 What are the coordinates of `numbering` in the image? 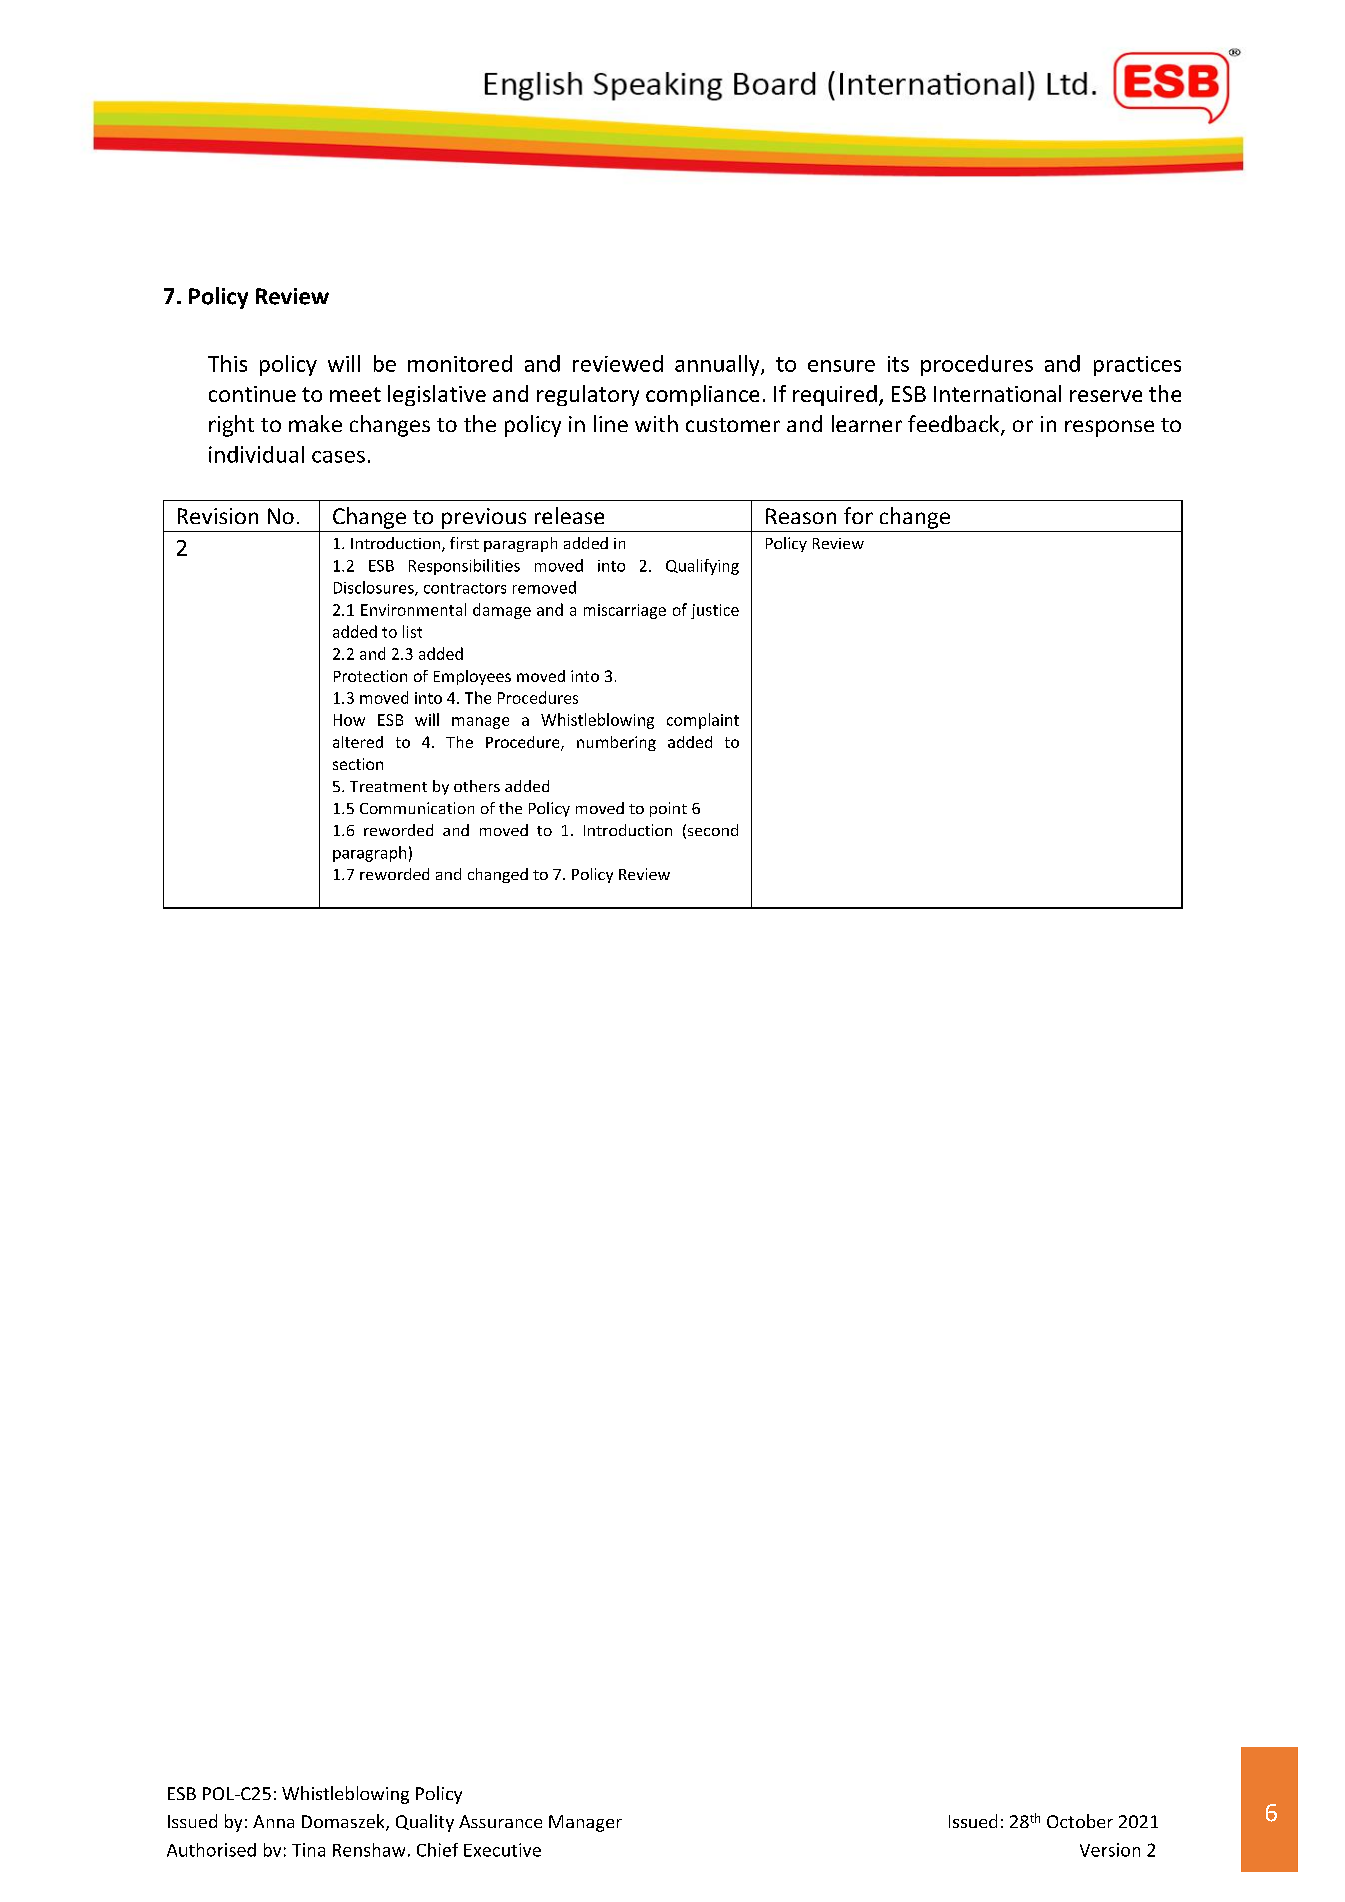 It's located at (616, 743).
